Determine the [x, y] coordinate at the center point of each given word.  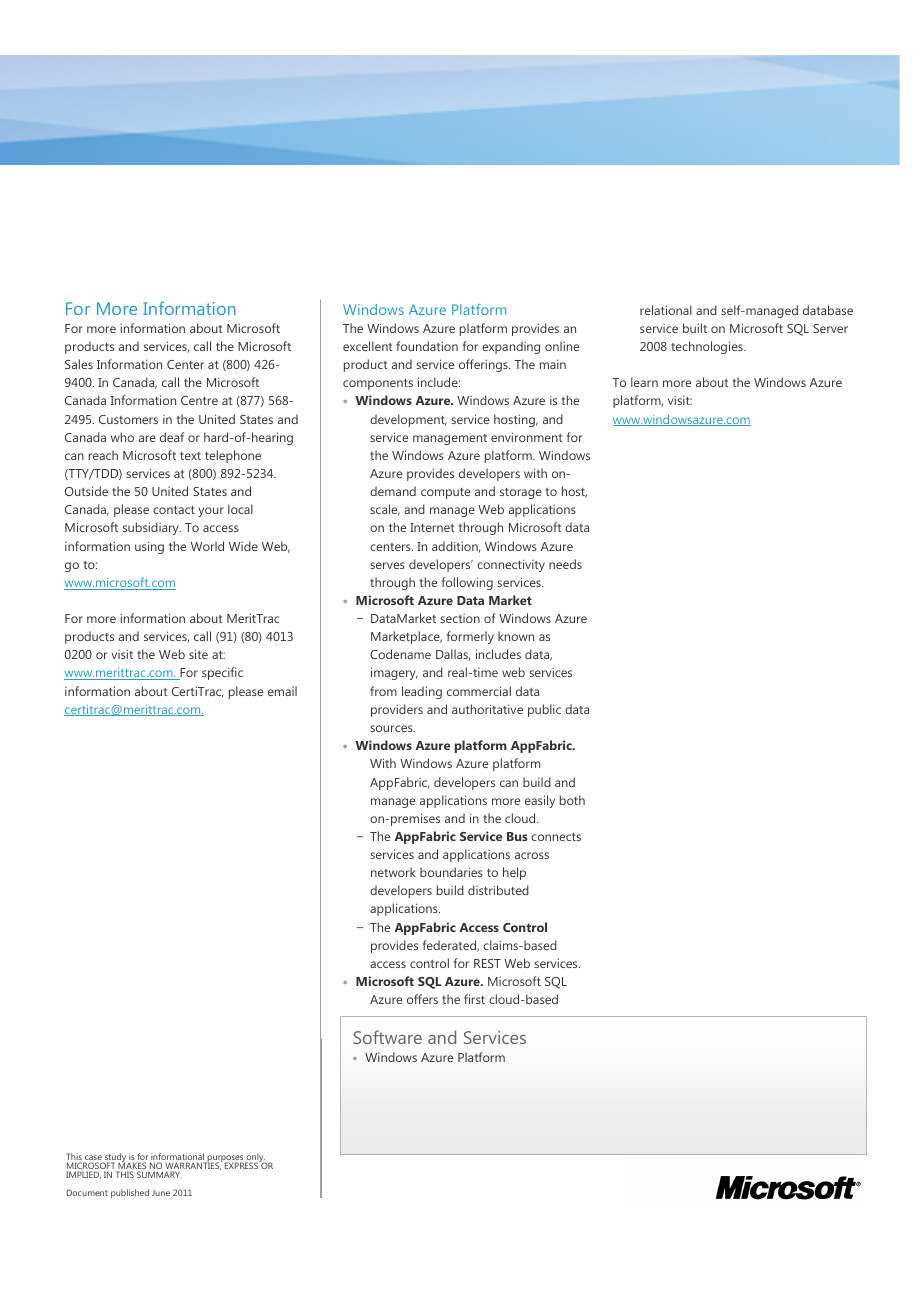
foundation [427, 346]
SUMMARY [159, 1174]
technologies [708, 347]
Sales [79, 364]
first [474, 999]
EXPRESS [242, 1165]
